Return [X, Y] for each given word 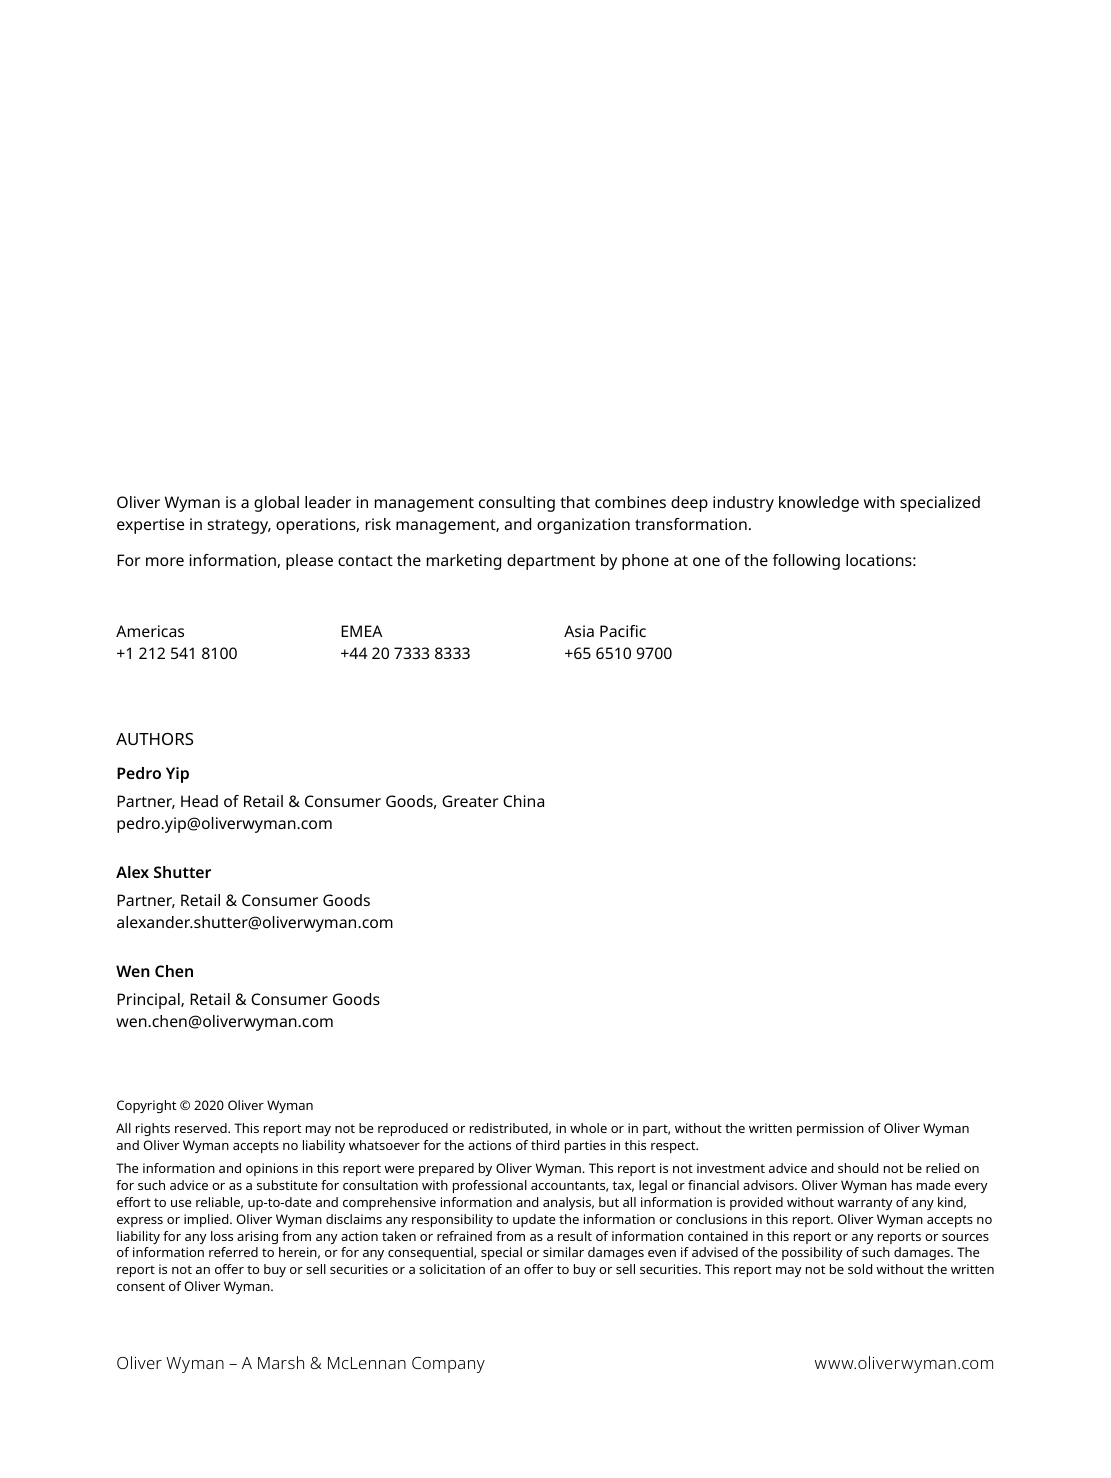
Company [448, 1365]
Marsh [281, 1362]
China [523, 801]
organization [583, 526]
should [858, 1168]
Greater [470, 801]
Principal [149, 1001]
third [545, 1145]
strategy [239, 526]
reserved [202, 1128]
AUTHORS [154, 739]
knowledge [819, 504]
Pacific [623, 631]
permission [830, 1129]
